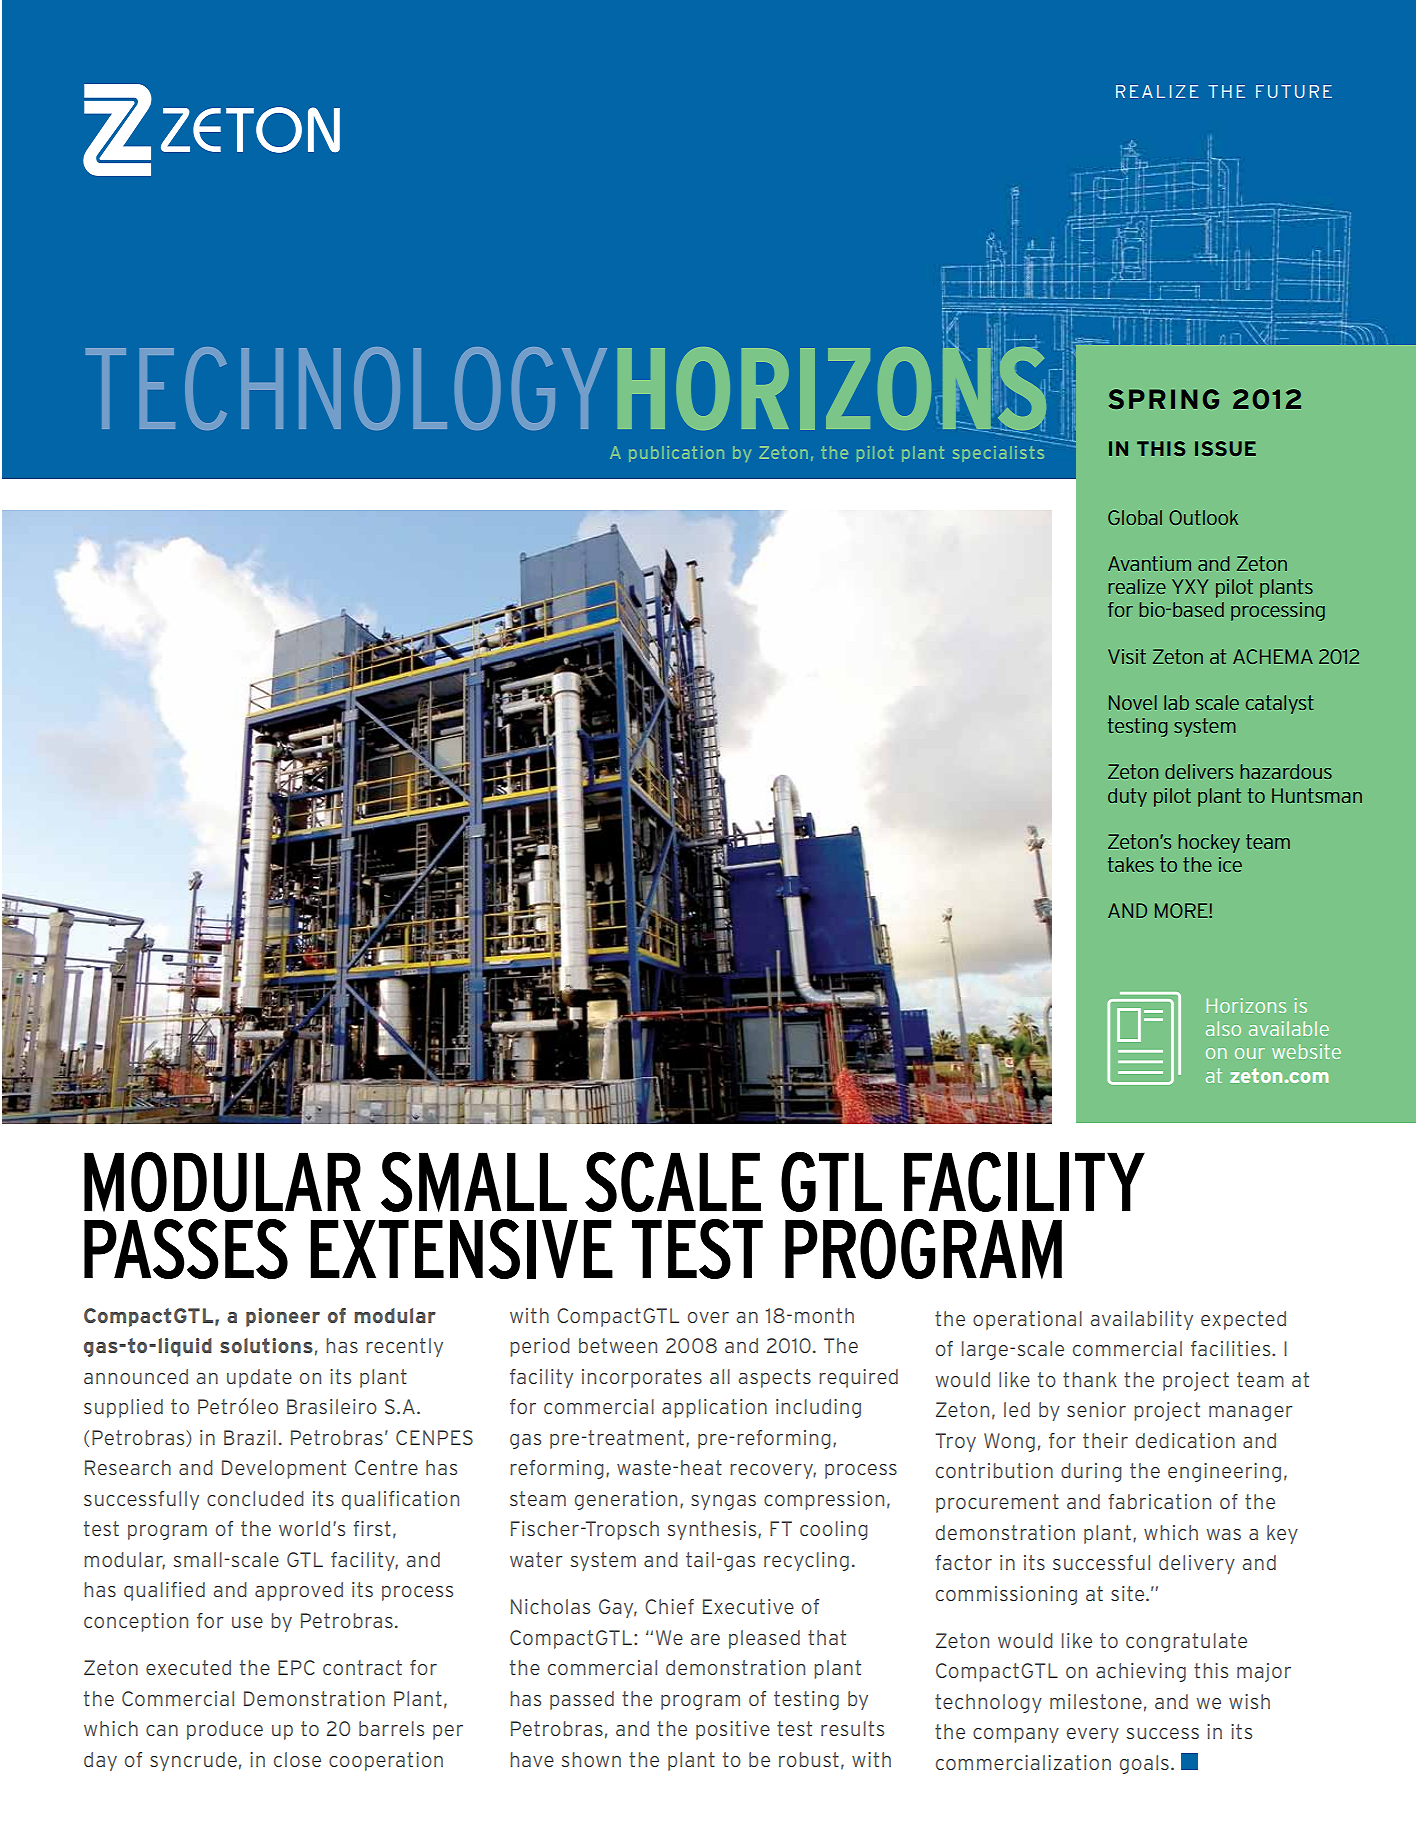  Describe the element at coordinates (1225, 448) in the screenshot. I see `ISSUE` at that location.
